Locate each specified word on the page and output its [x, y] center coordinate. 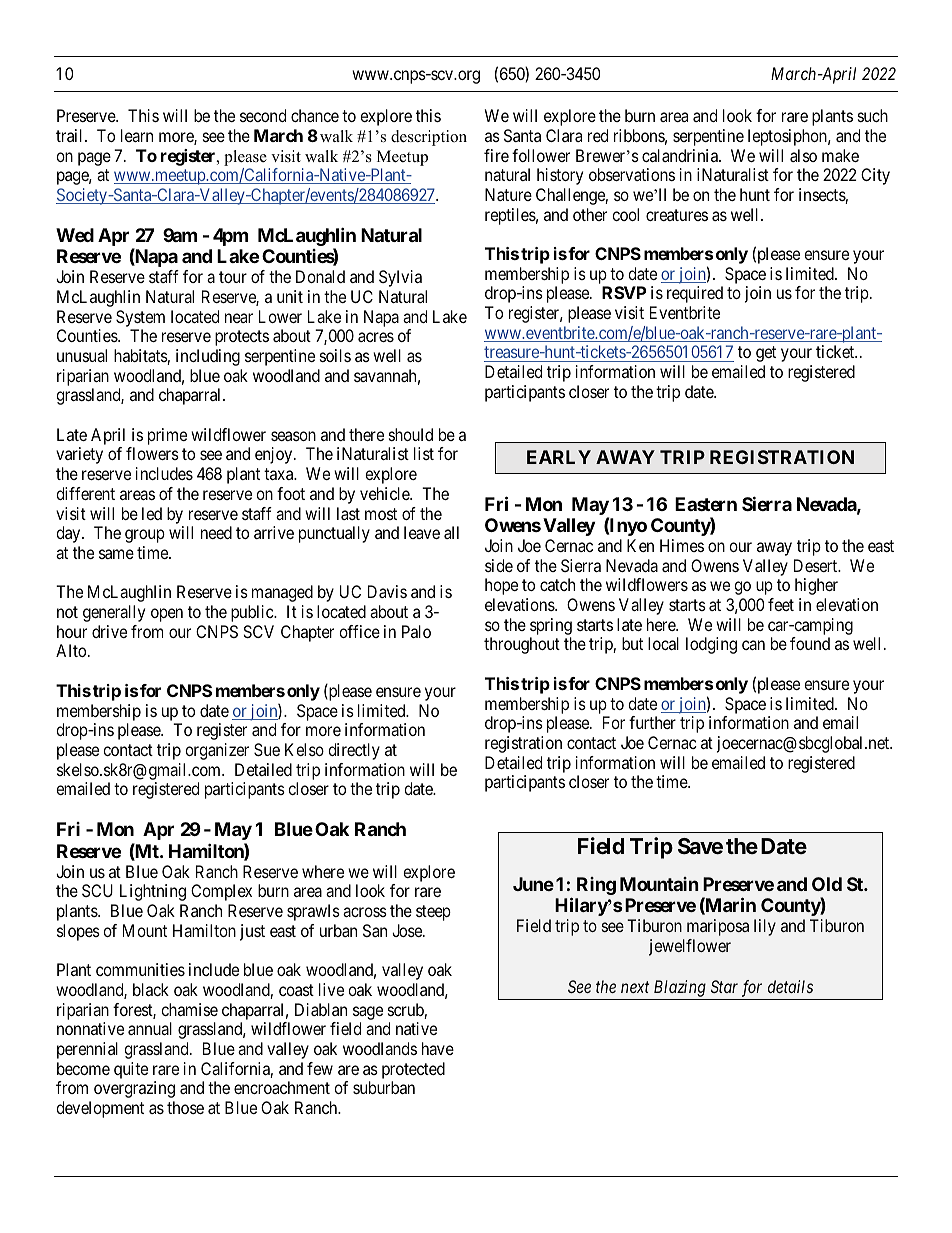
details [790, 986]
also [803, 155]
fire [496, 155]
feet [781, 604]
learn [137, 135]
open [167, 615]
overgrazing [134, 1089]
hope [501, 586]
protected [413, 1070]
